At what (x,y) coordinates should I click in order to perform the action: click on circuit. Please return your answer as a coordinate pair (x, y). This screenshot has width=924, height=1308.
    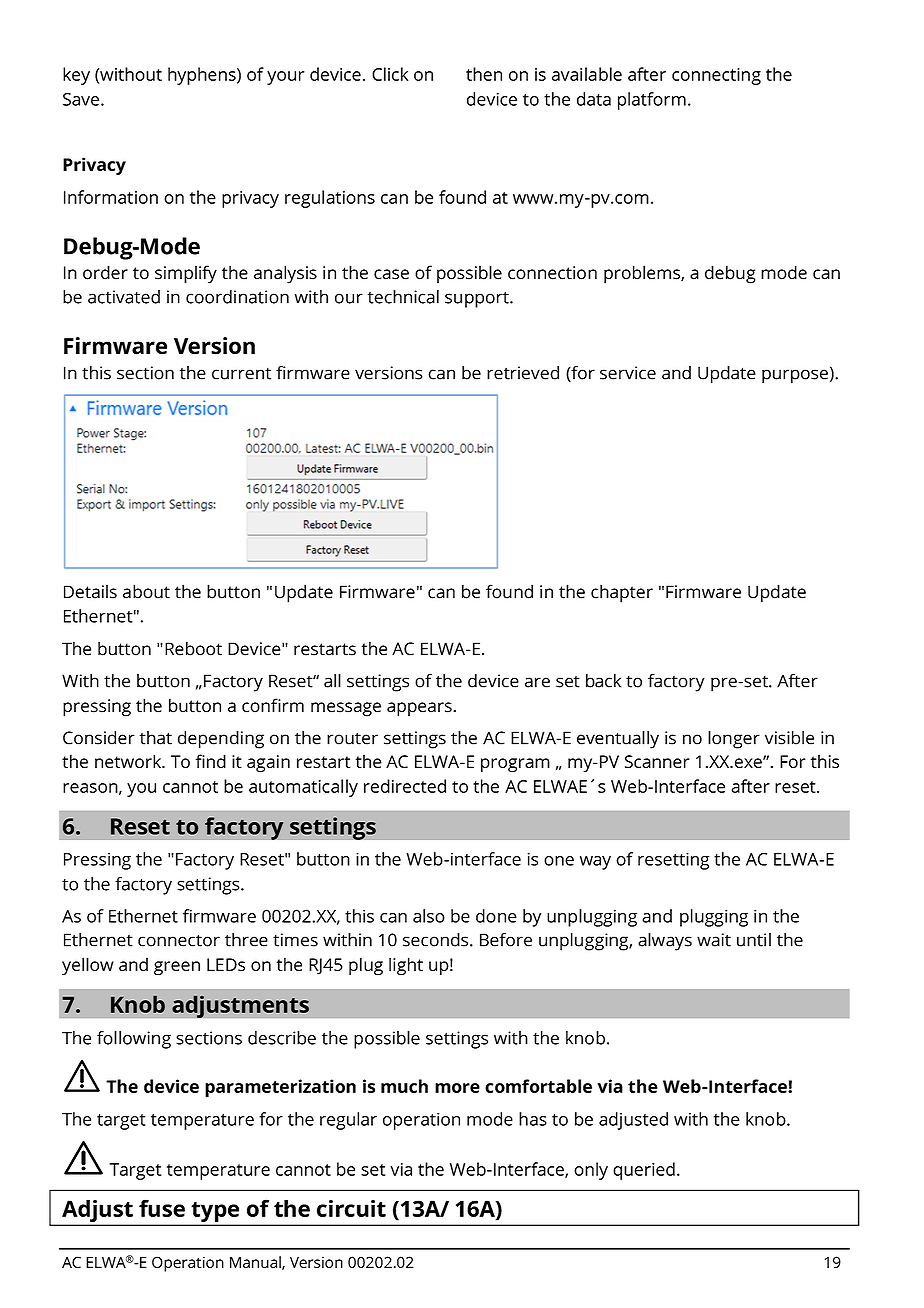
    Looking at the image, I should click on (351, 1208).
